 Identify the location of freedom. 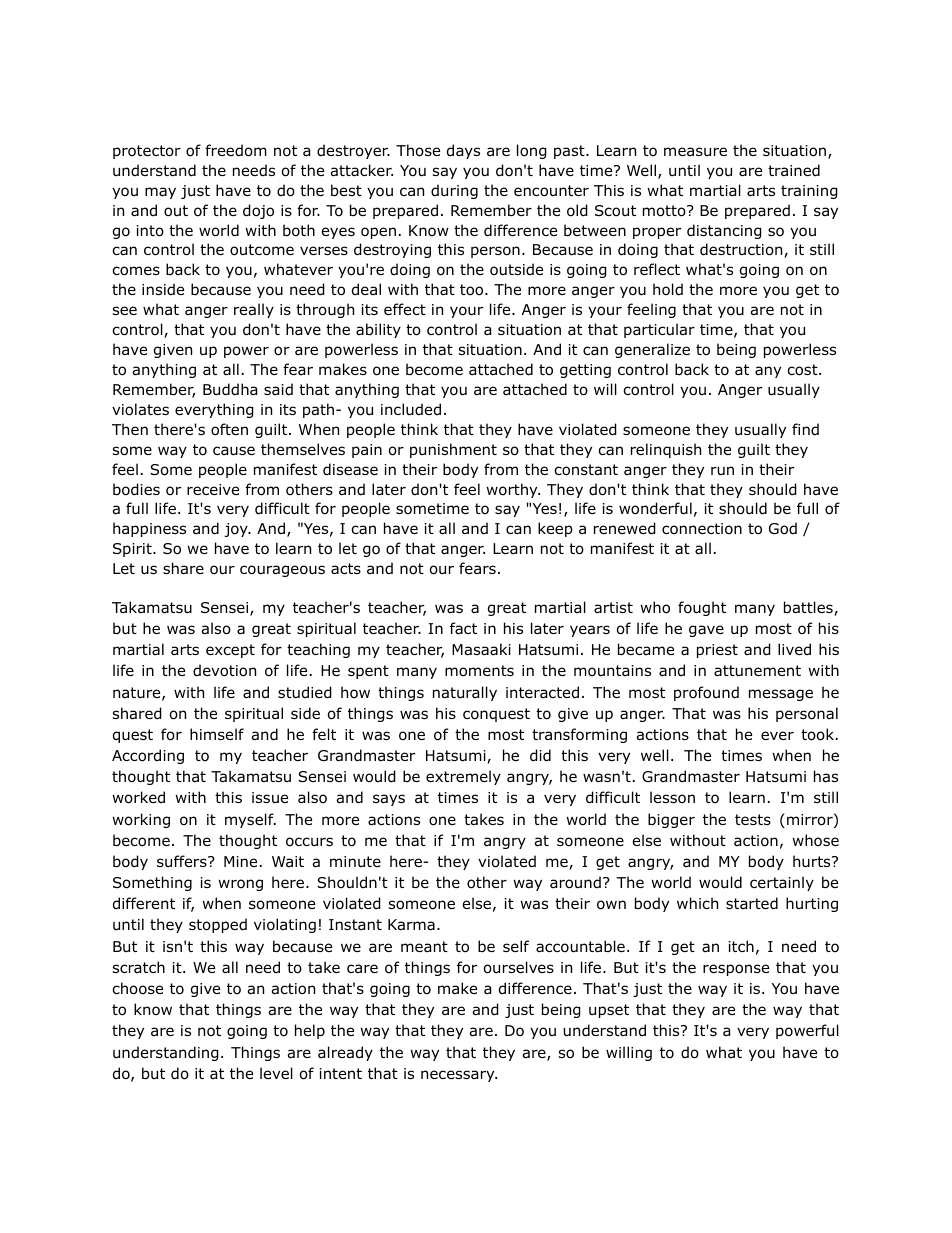
(236, 150).
